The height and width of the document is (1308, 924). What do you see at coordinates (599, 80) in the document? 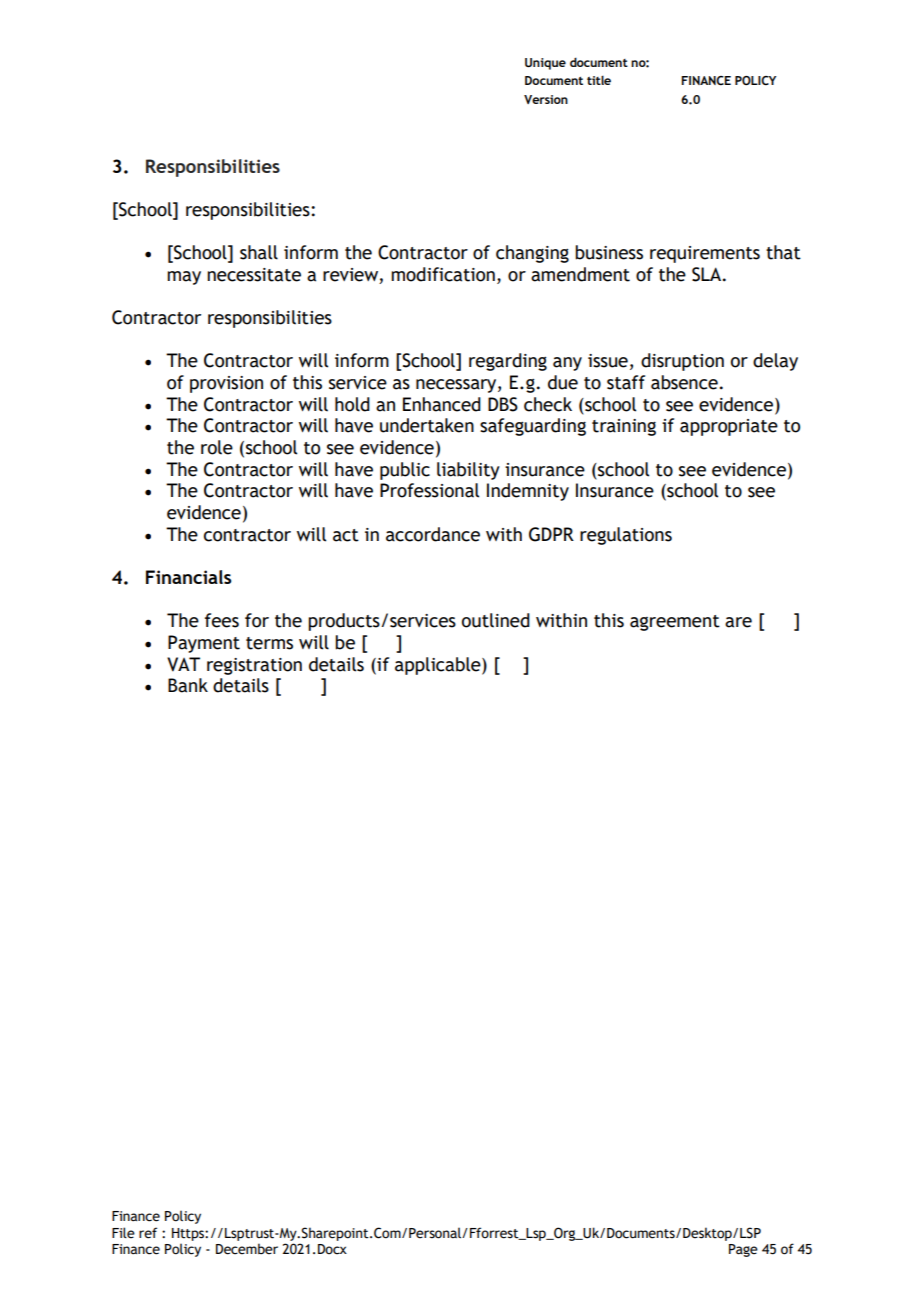
I see `title` at bounding box center [599, 80].
